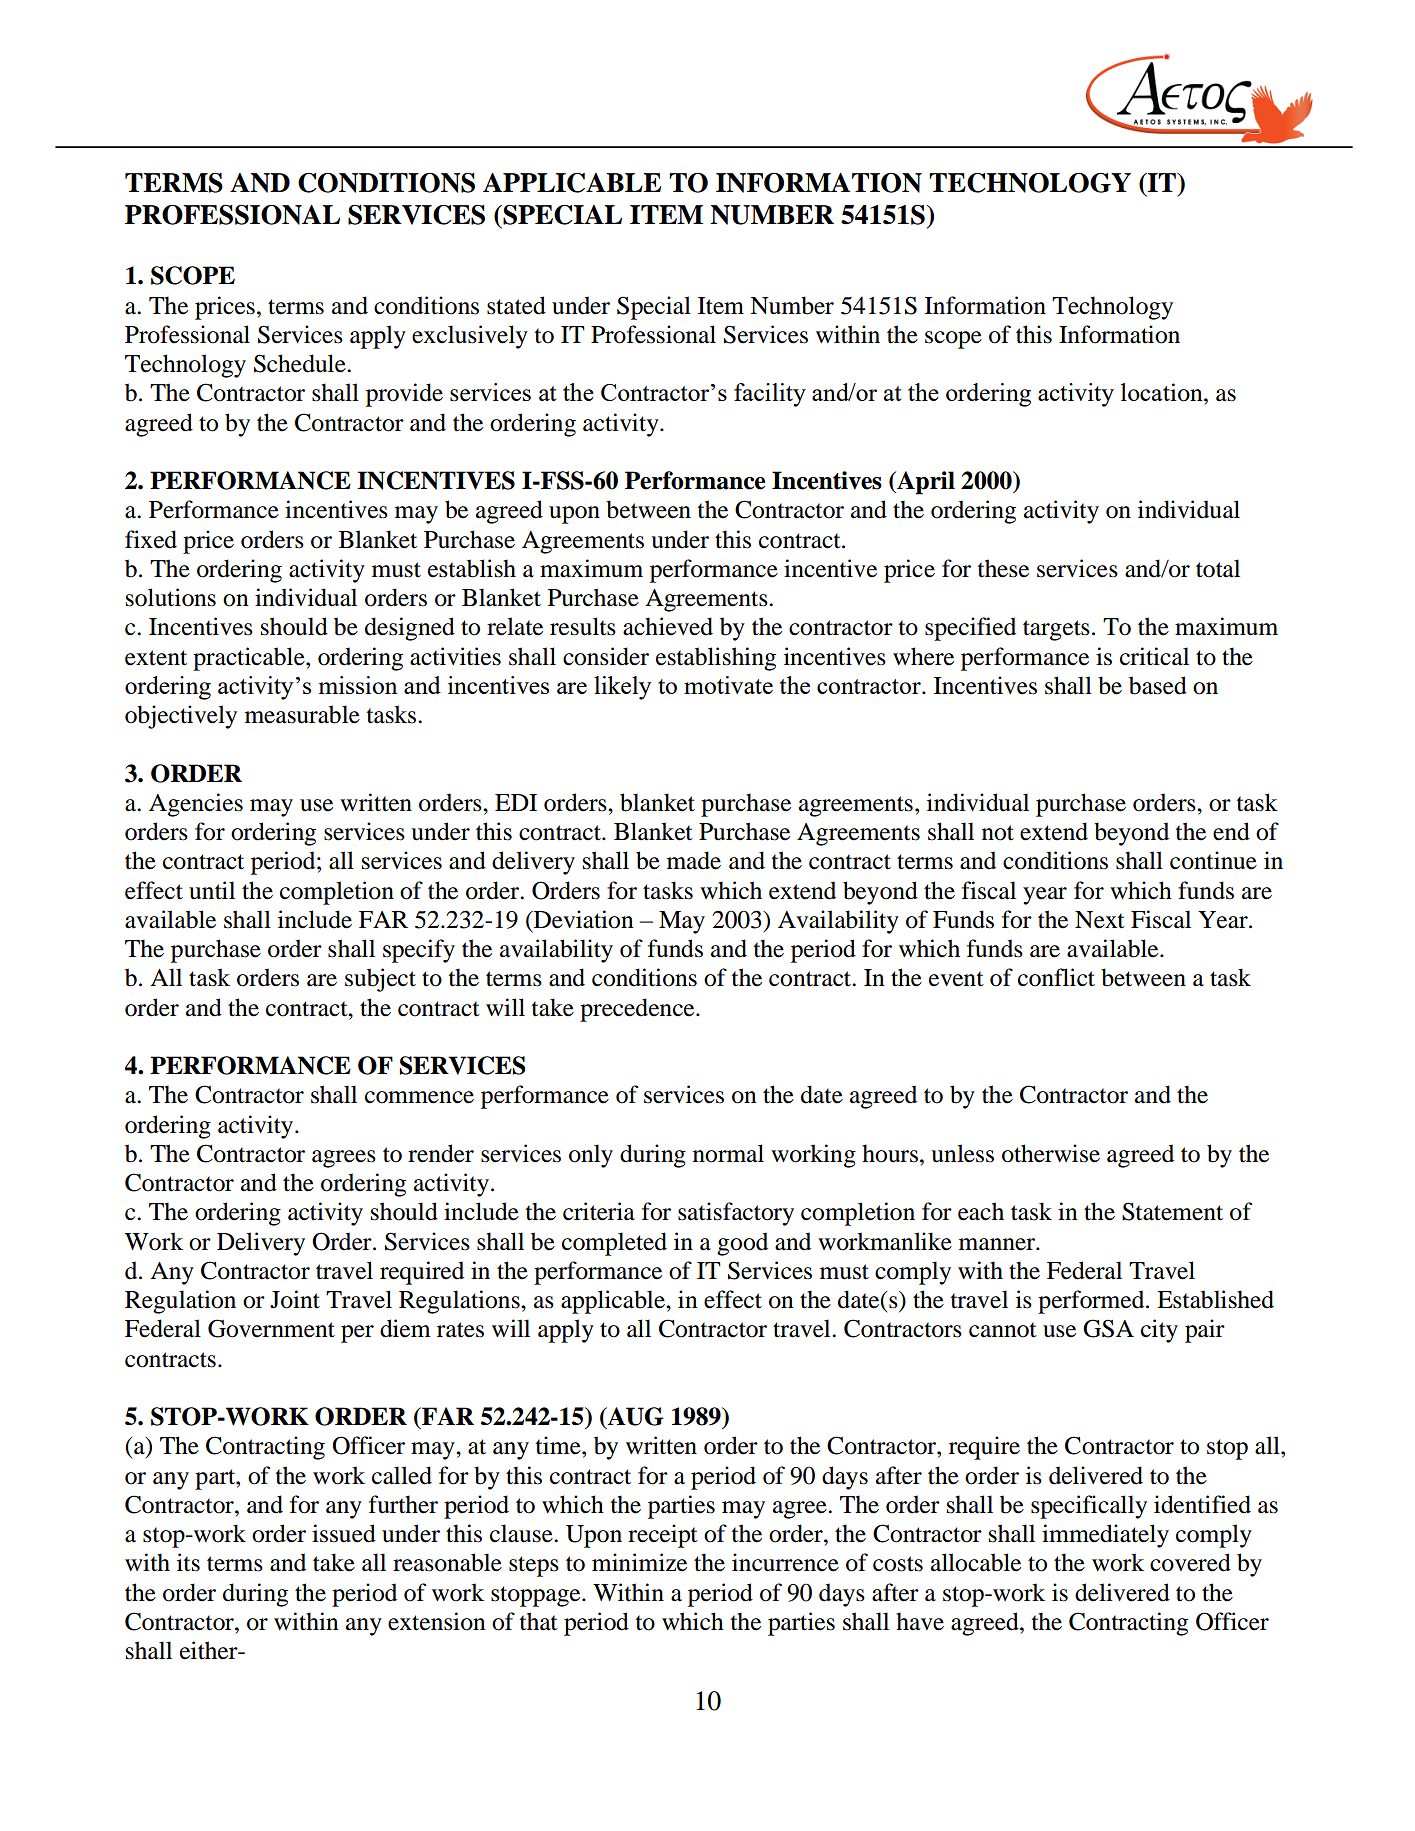  What do you see at coordinates (728, 1153) in the screenshot?
I see `normal` at bounding box center [728, 1153].
